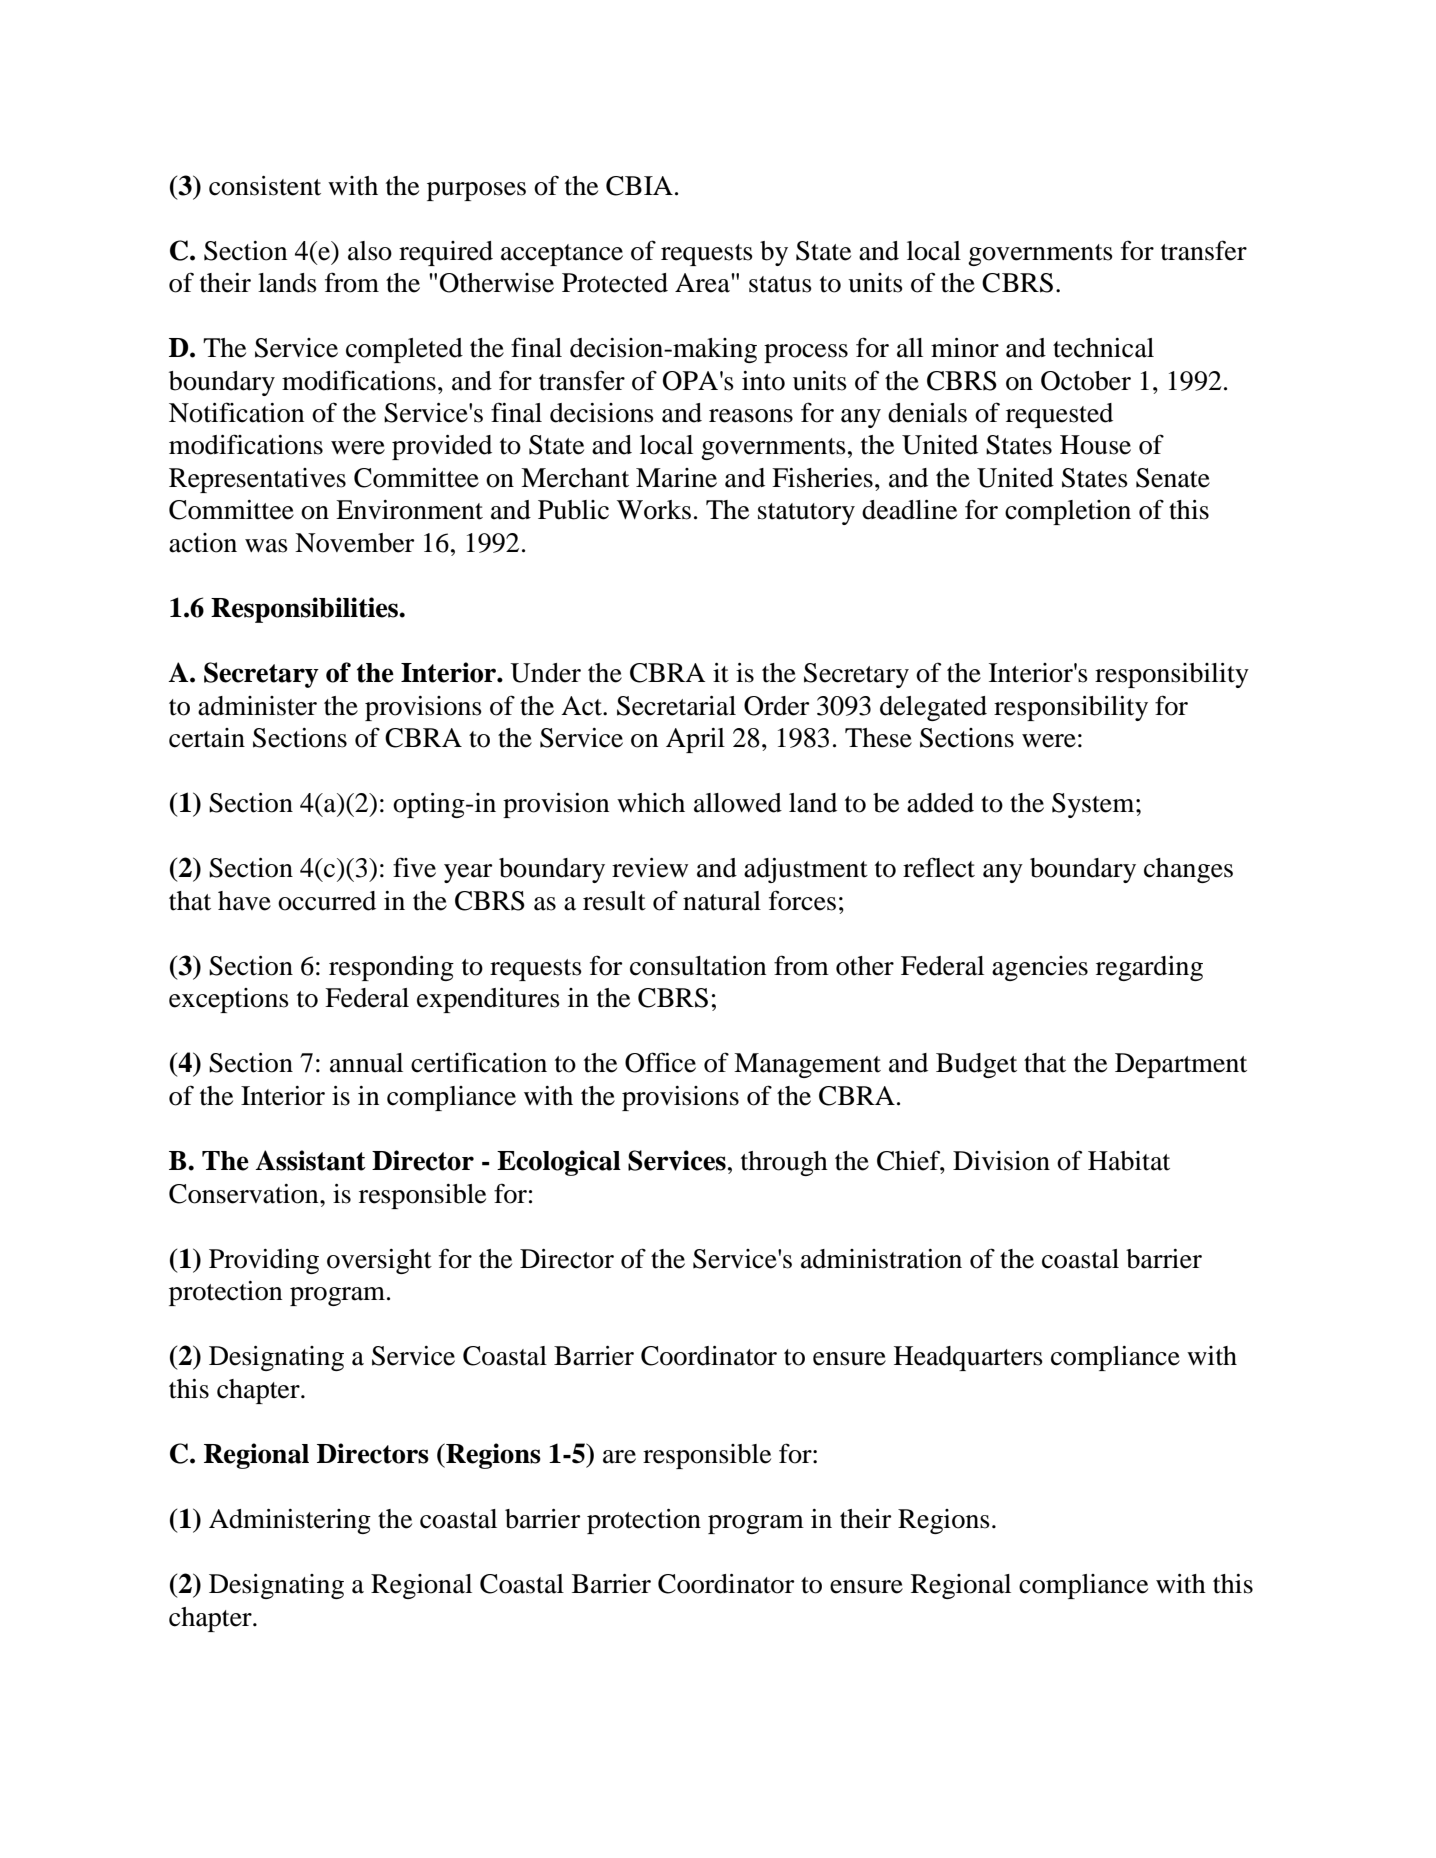 The height and width of the document is (1858, 1436). What do you see at coordinates (370, 251) in the document?
I see `also` at bounding box center [370, 251].
